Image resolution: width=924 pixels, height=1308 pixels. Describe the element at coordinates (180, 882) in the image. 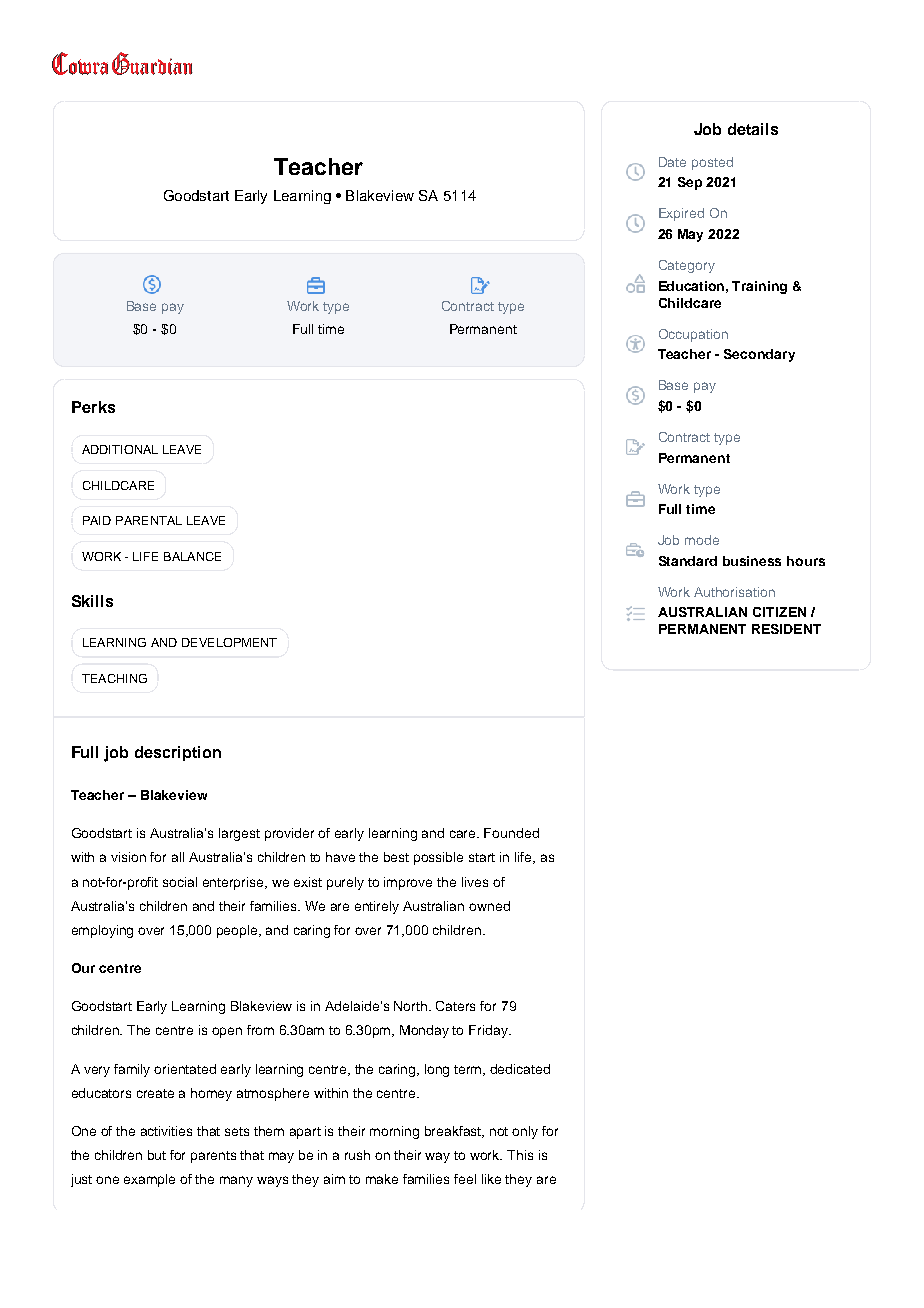

I see `social` at that location.
